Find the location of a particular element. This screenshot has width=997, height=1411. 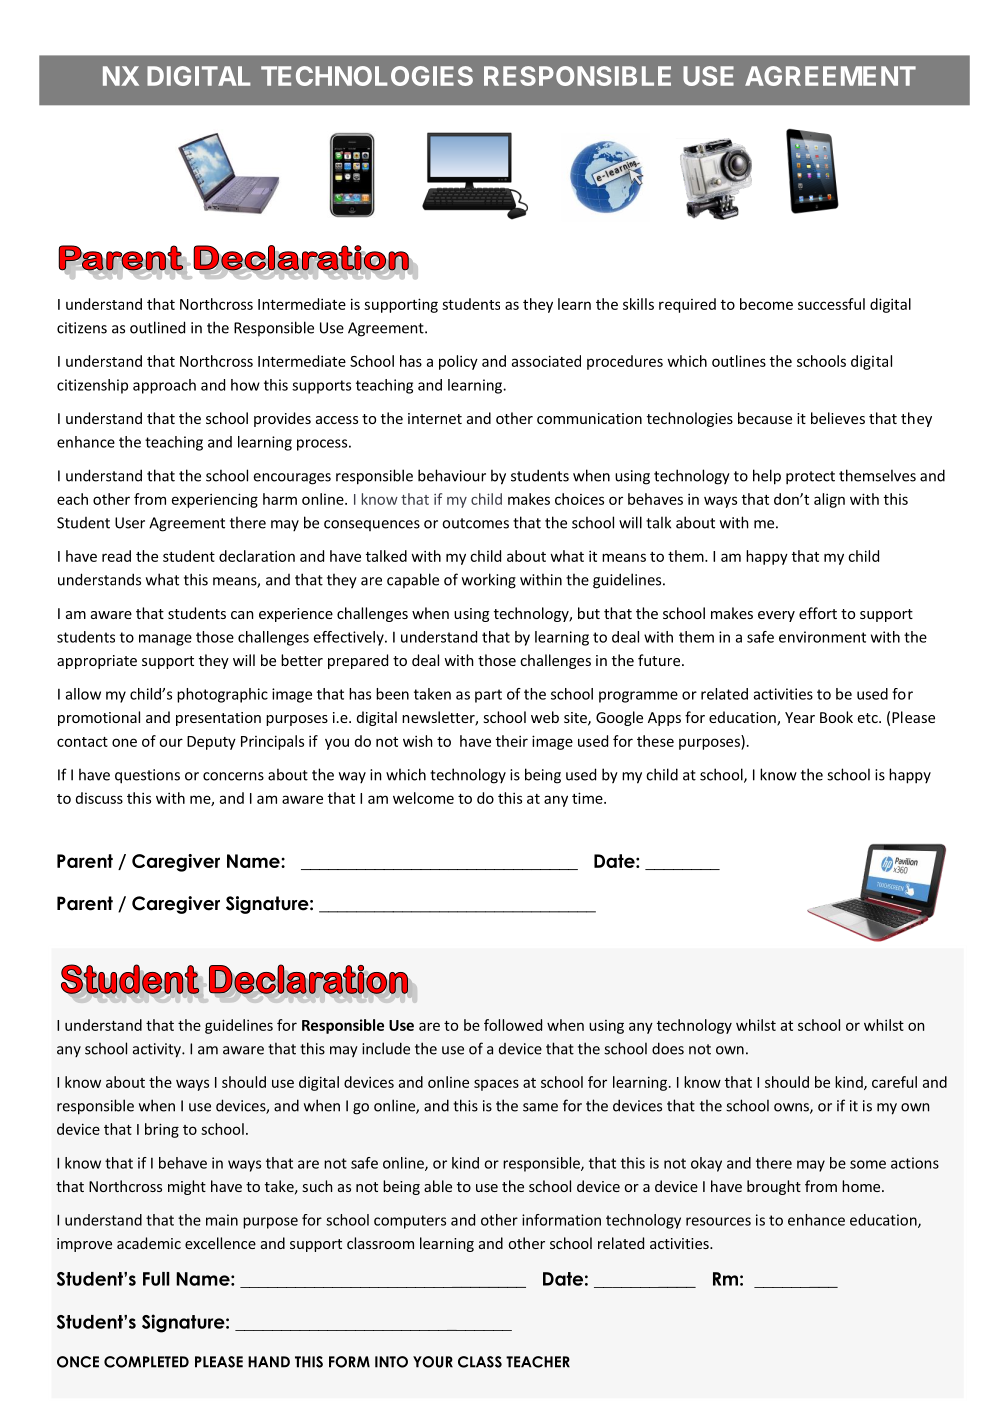

welcome is located at coordinates (423, 798).
